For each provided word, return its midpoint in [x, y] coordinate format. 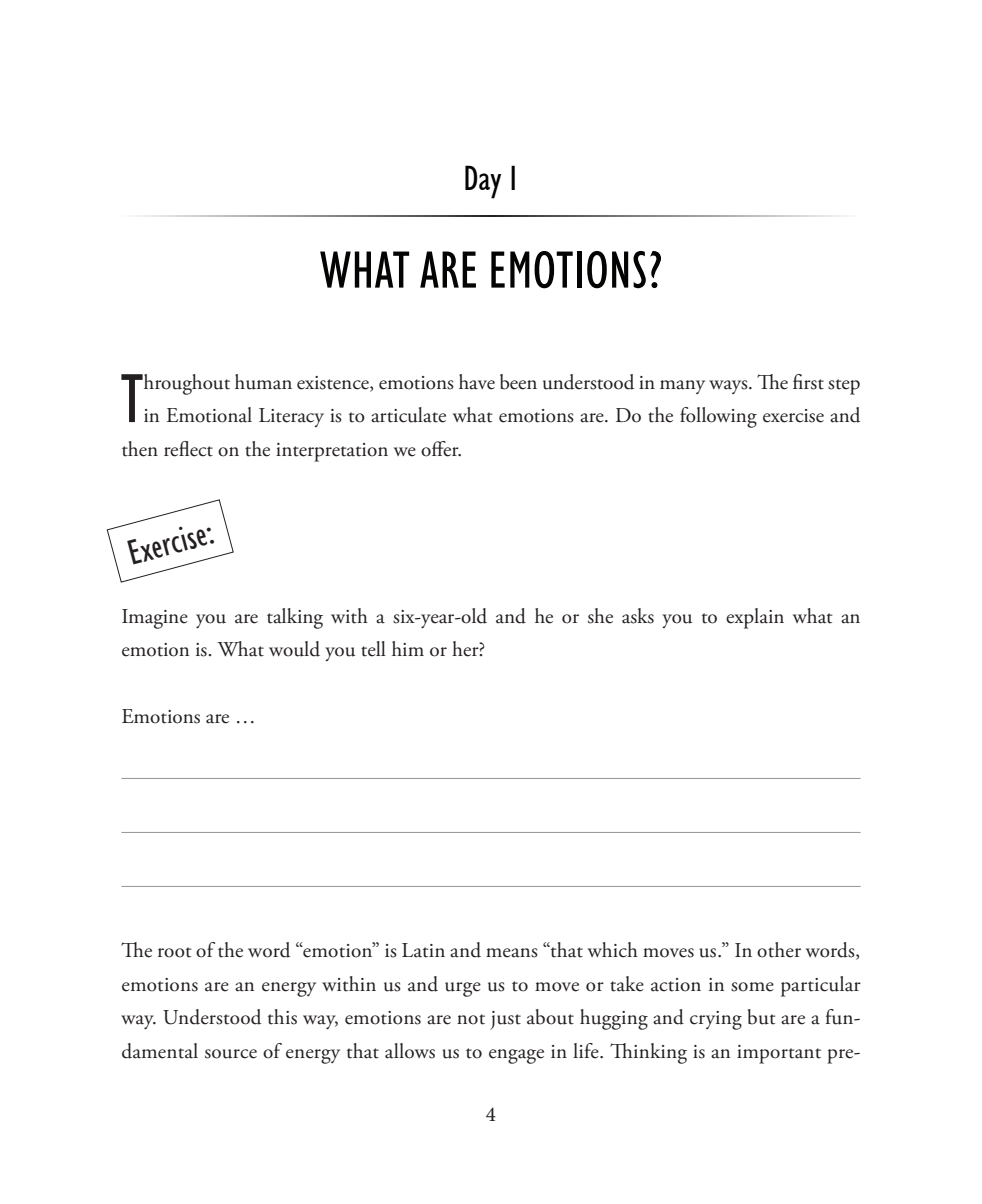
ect [200, 451]
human [263, 382]
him [408, 648]
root [174, 952]
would [294, 649]
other [779, 950]
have [477, 382]
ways [729, 387]
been [518, 382]
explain [755, 618]
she [600, 616]
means [512, 953]
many [682, 387]
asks [638, 616]
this [282, 1017]
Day [483, 182]
